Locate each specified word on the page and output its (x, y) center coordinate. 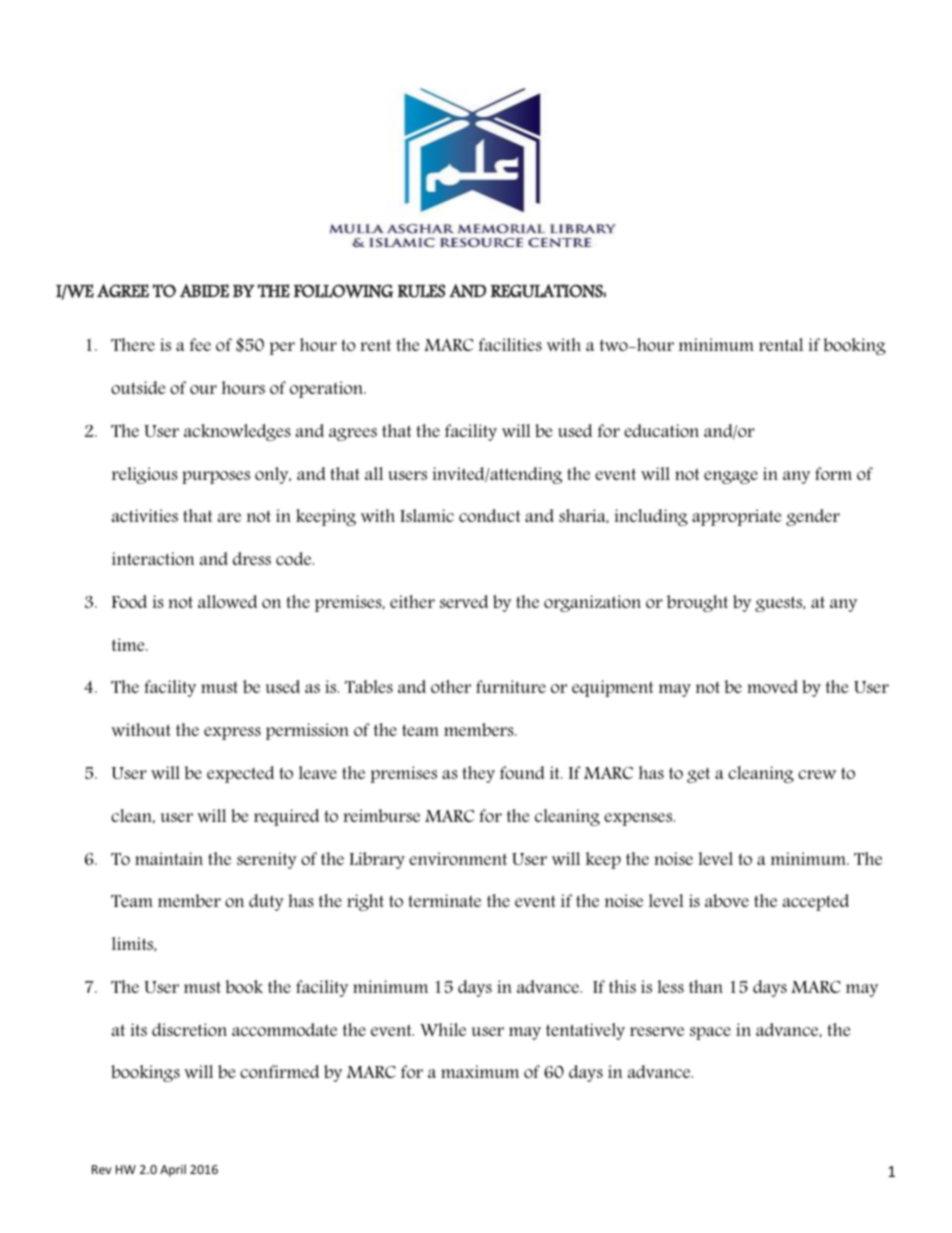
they (478, 774)
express (232, 733)
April (173, 1170)
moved (772, 686)
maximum (480, 1071)
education (661, 430)
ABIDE (204, 291)
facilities (510, 344)
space (710, 1033)
